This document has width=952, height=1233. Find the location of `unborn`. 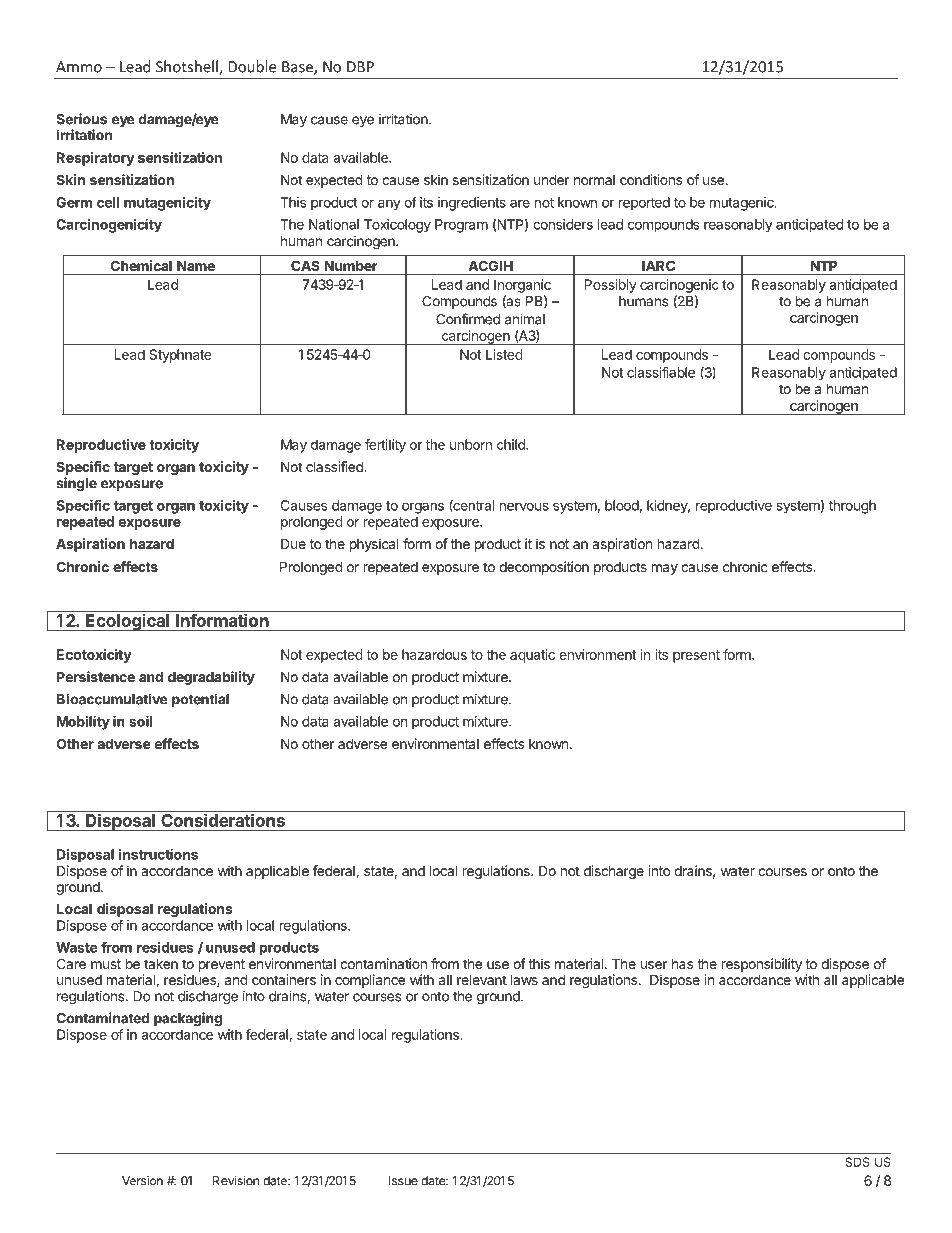

unborn is located at coordinates (471, 444).
